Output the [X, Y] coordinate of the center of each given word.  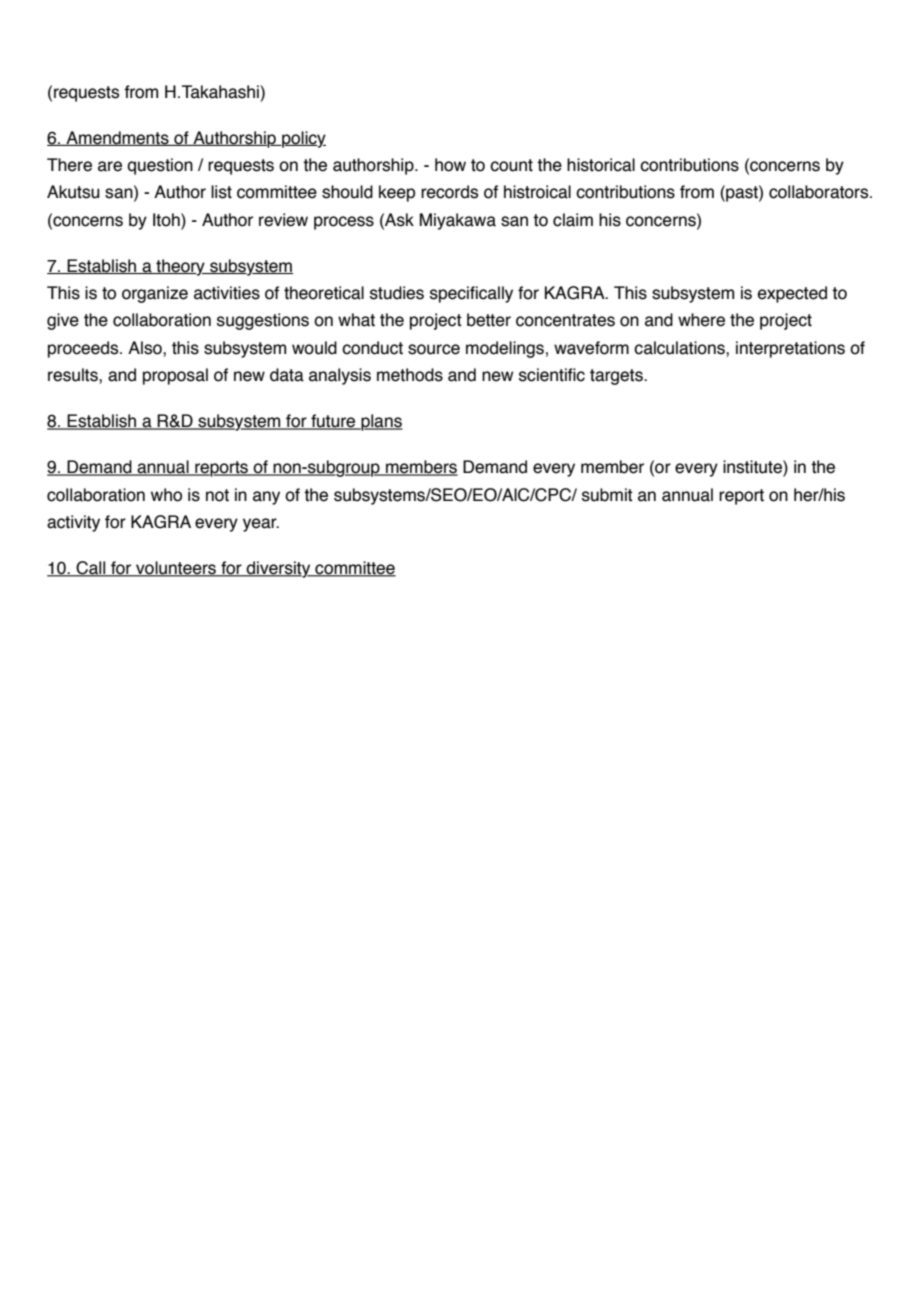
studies [397, 293]
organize [155, 294]
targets [617, 377]
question [160, 166]
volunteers [176, 569]
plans [381, 422]
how [450, 165]
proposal [175, 376]
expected [792, 294]
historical [601, 165]
